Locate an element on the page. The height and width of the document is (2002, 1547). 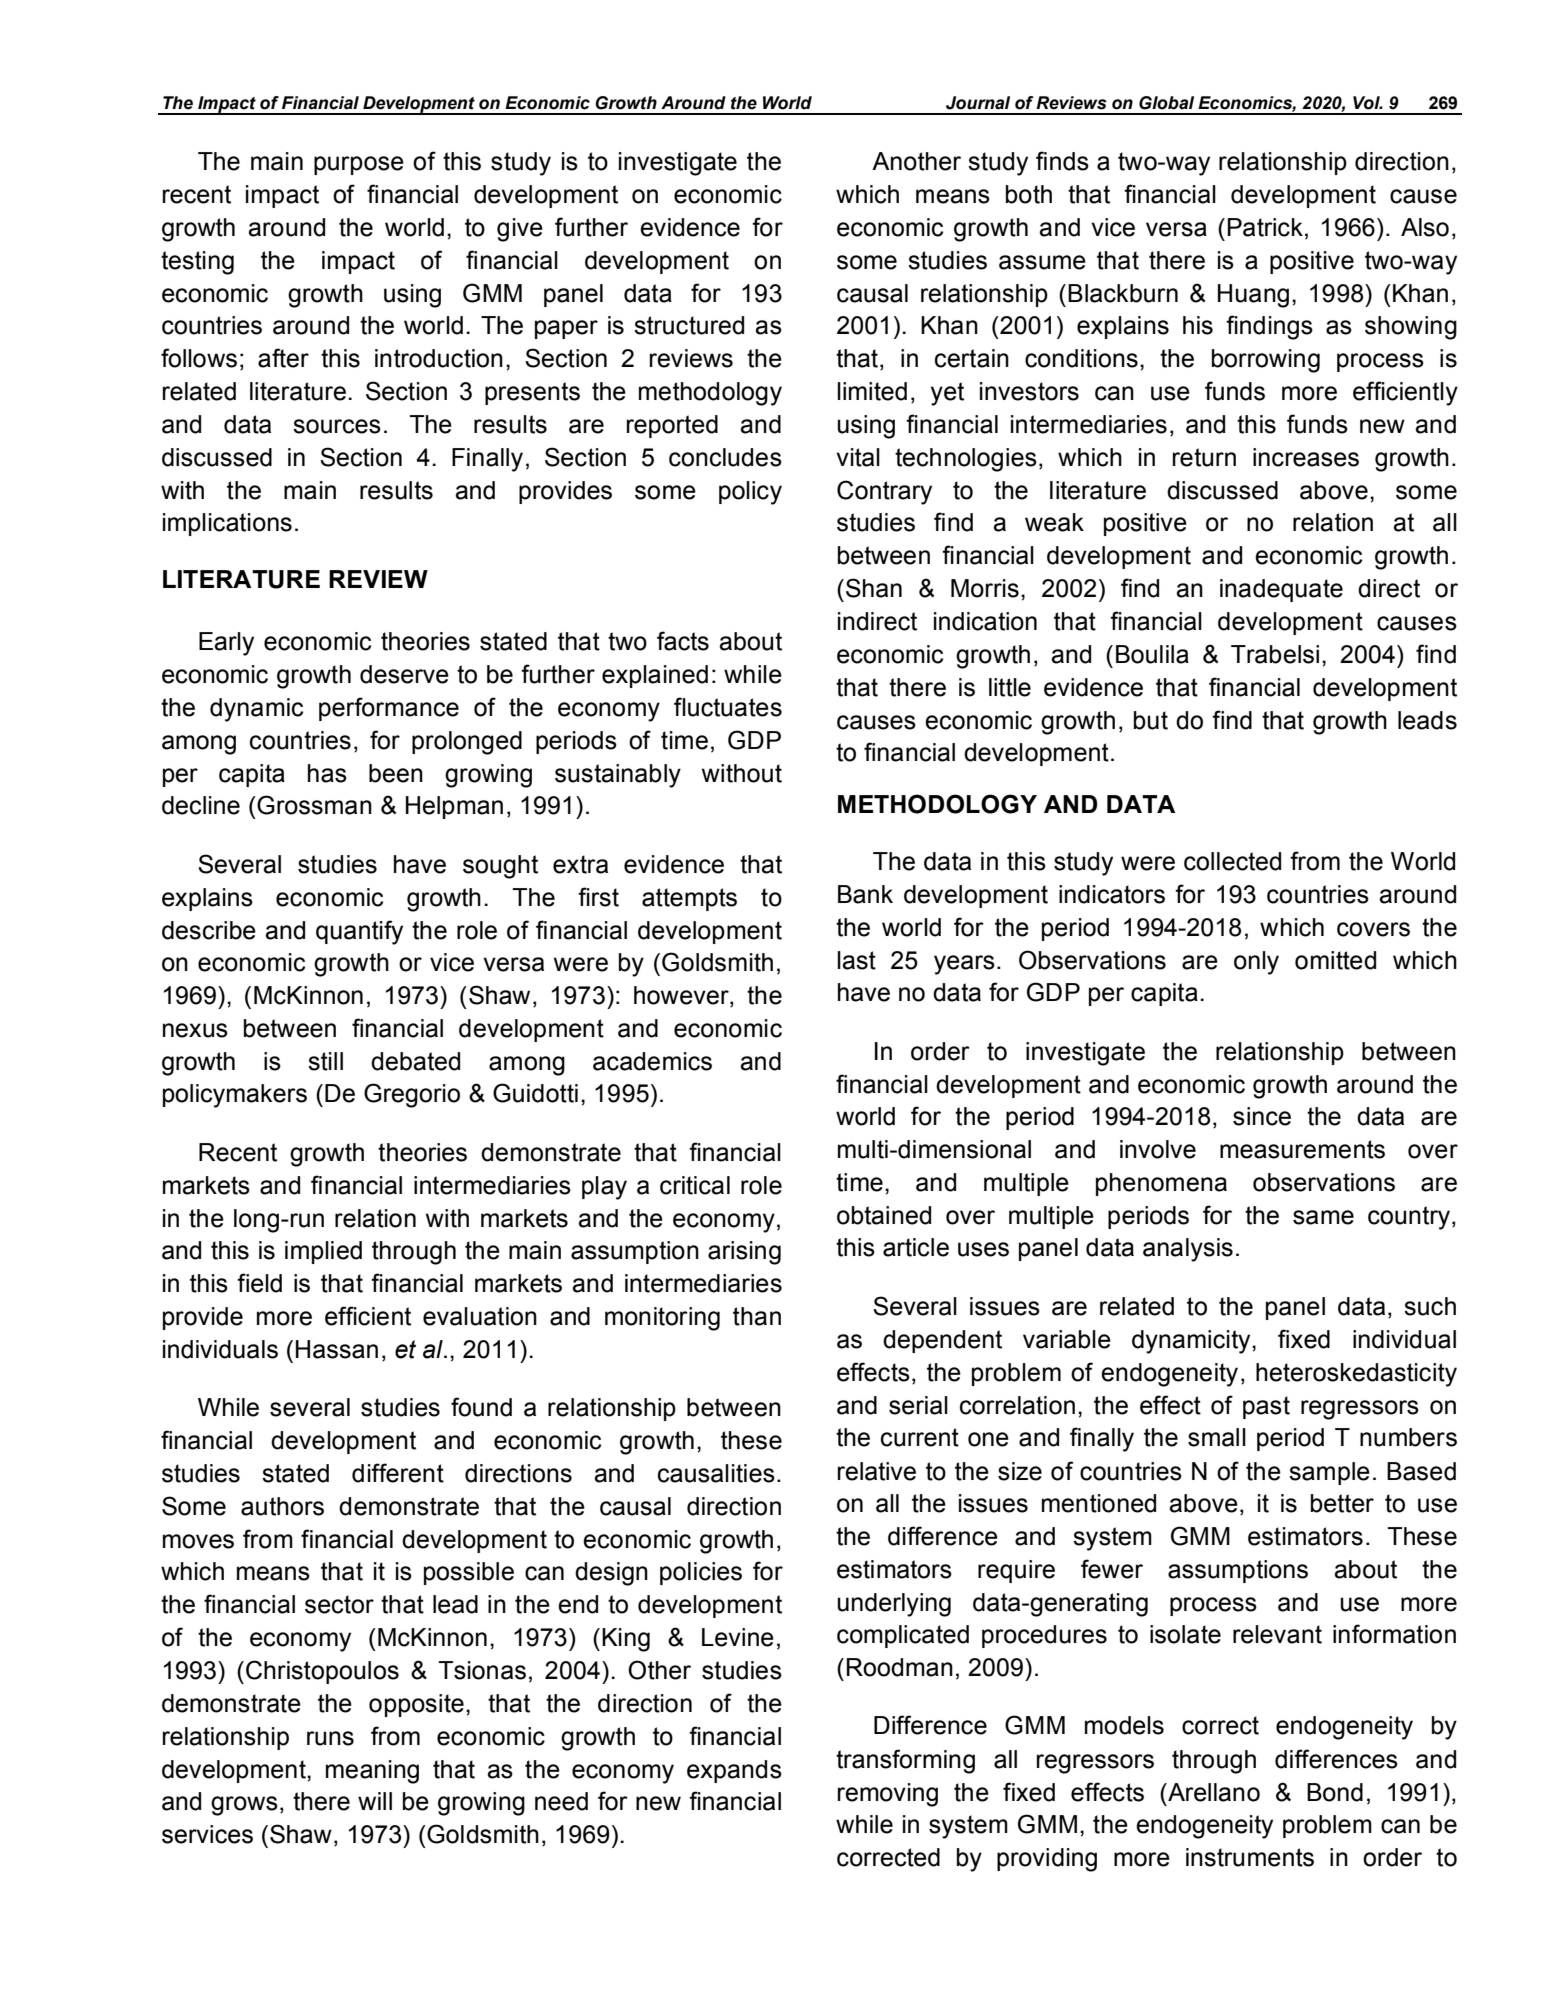
but is located at coordinates (1151, 720).
